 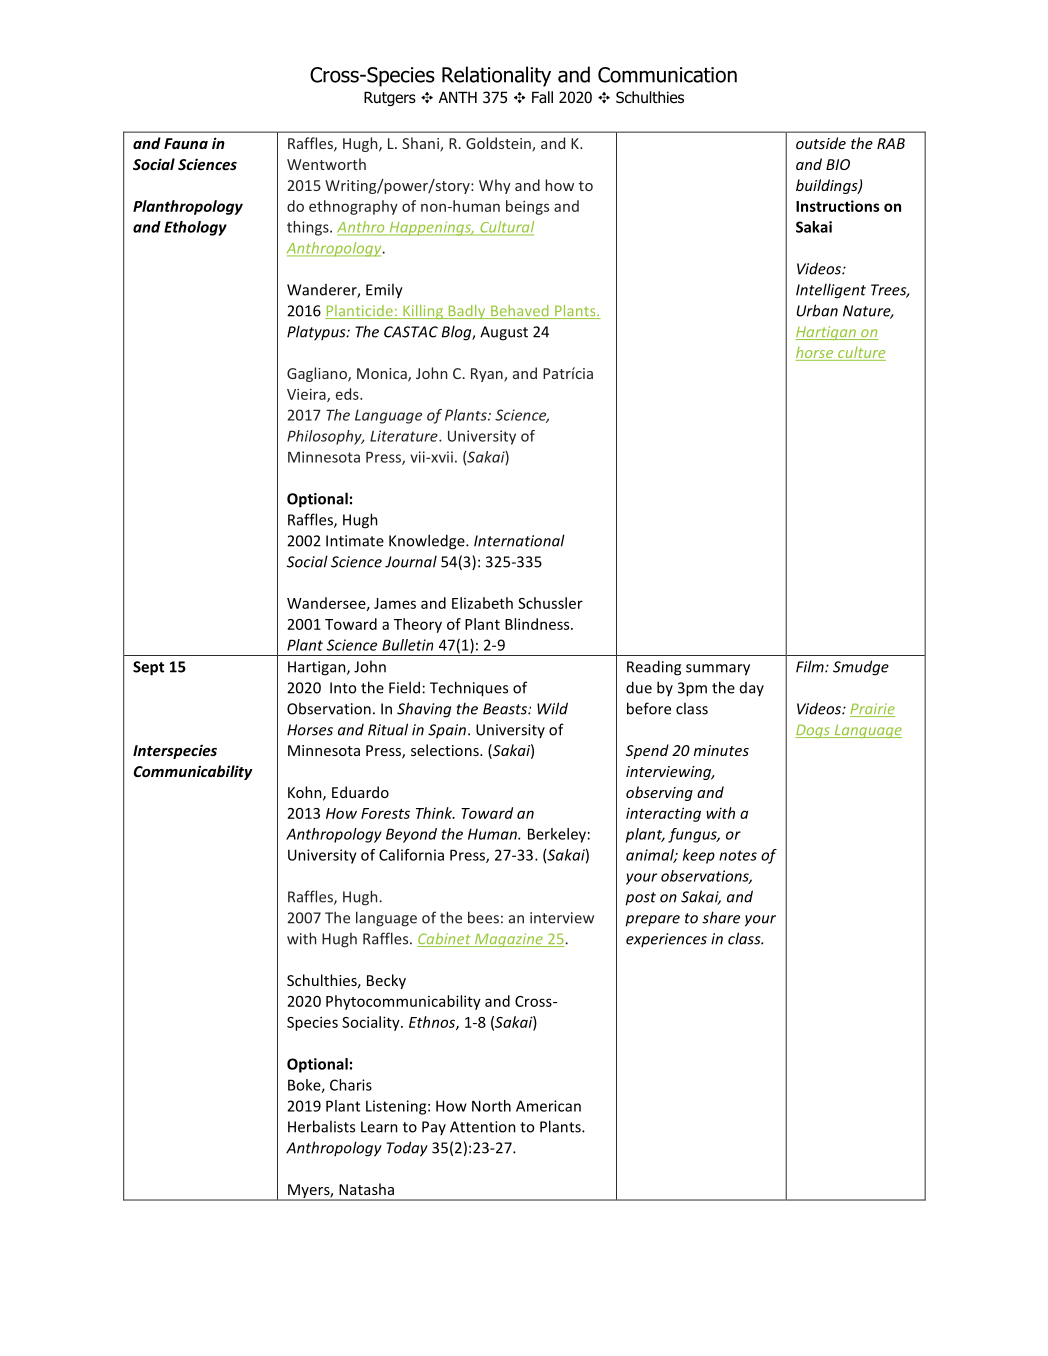 What do you see at coordinates (738, 855) in the image?
I see `notes` at bounding box center [738, 855].
